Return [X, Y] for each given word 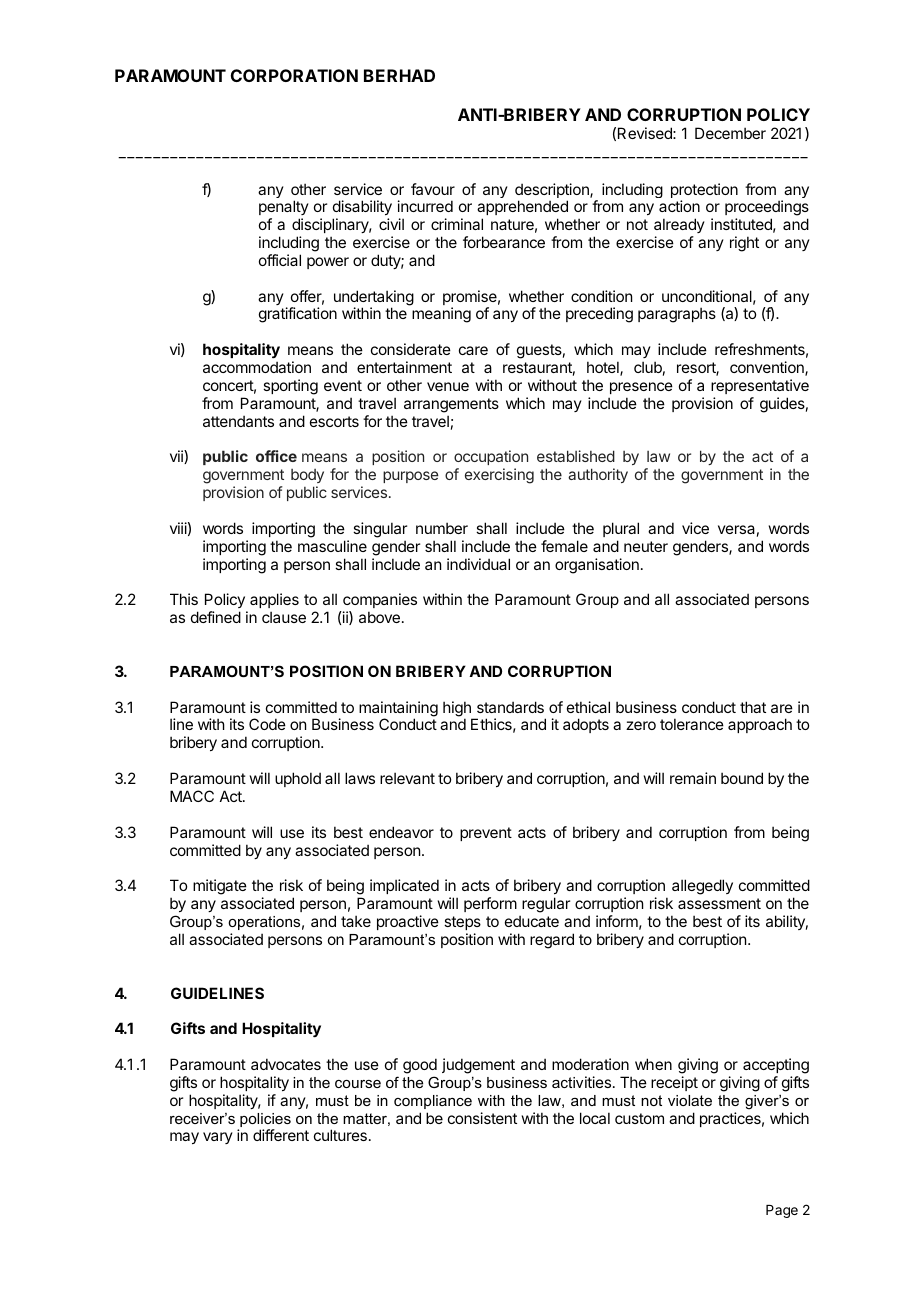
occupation [491, 459]
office [276, 456]
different [281, 1135]
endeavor [401, 832]
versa [736, 529]
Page [782, 1211]
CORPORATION [294, 75]
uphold [298, 779]
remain [693, 778]
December [730, 133]
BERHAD [399, 75]
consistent [482, 1118]
